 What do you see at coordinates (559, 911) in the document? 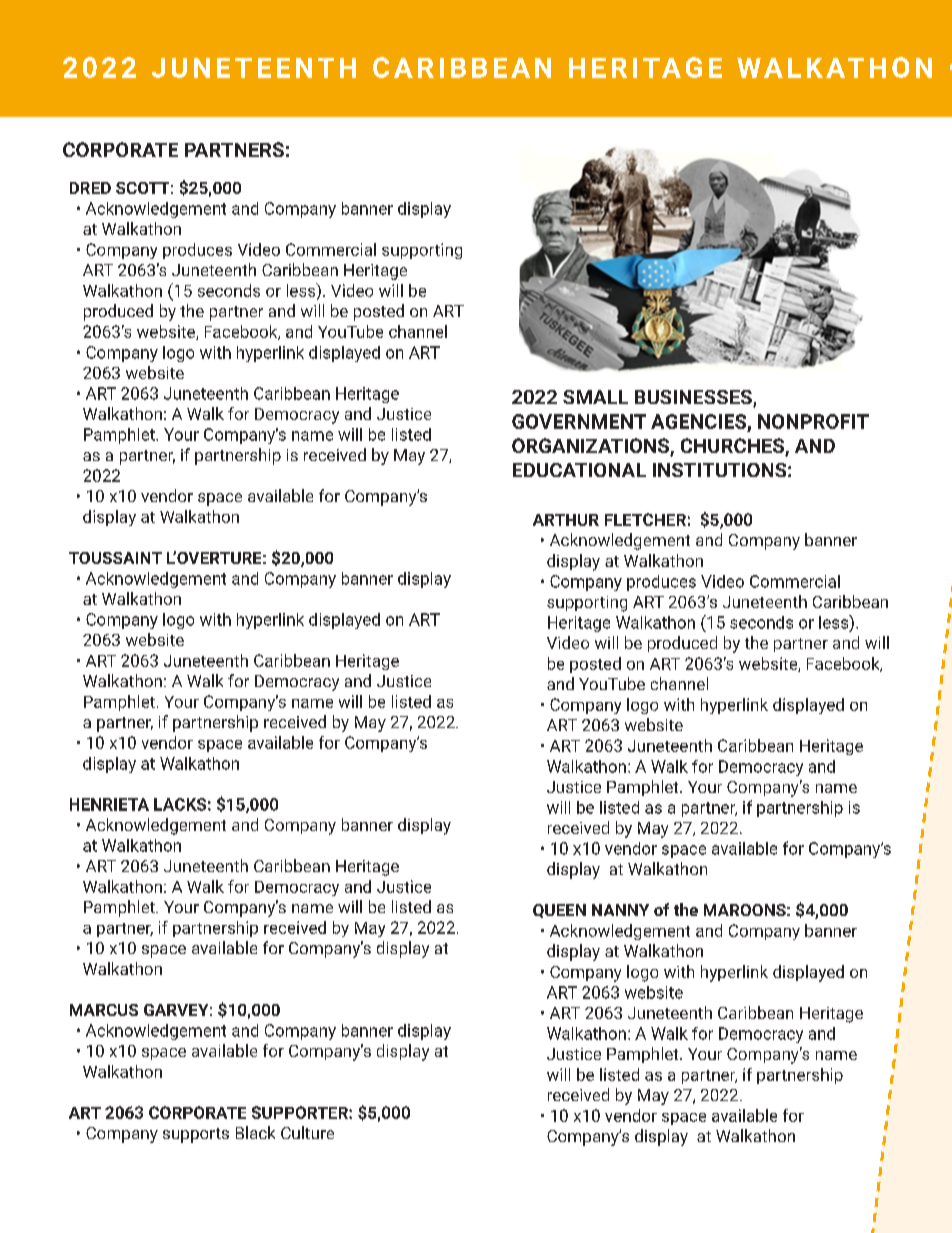
I see `QUEEN` at bounding box center [559, 911].
